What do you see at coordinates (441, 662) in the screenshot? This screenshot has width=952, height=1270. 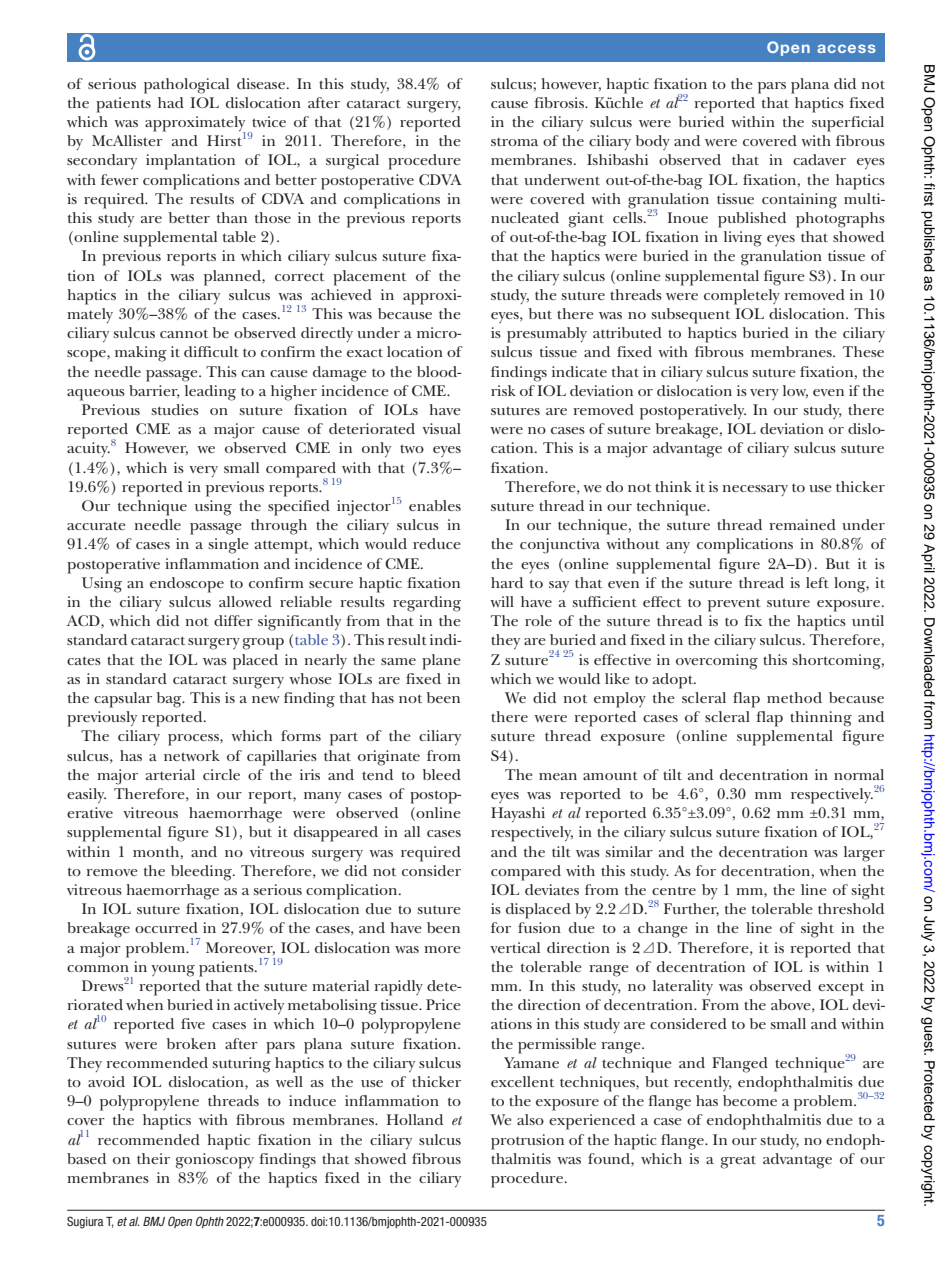 I see `plane` at bounding box center [441, 662].
